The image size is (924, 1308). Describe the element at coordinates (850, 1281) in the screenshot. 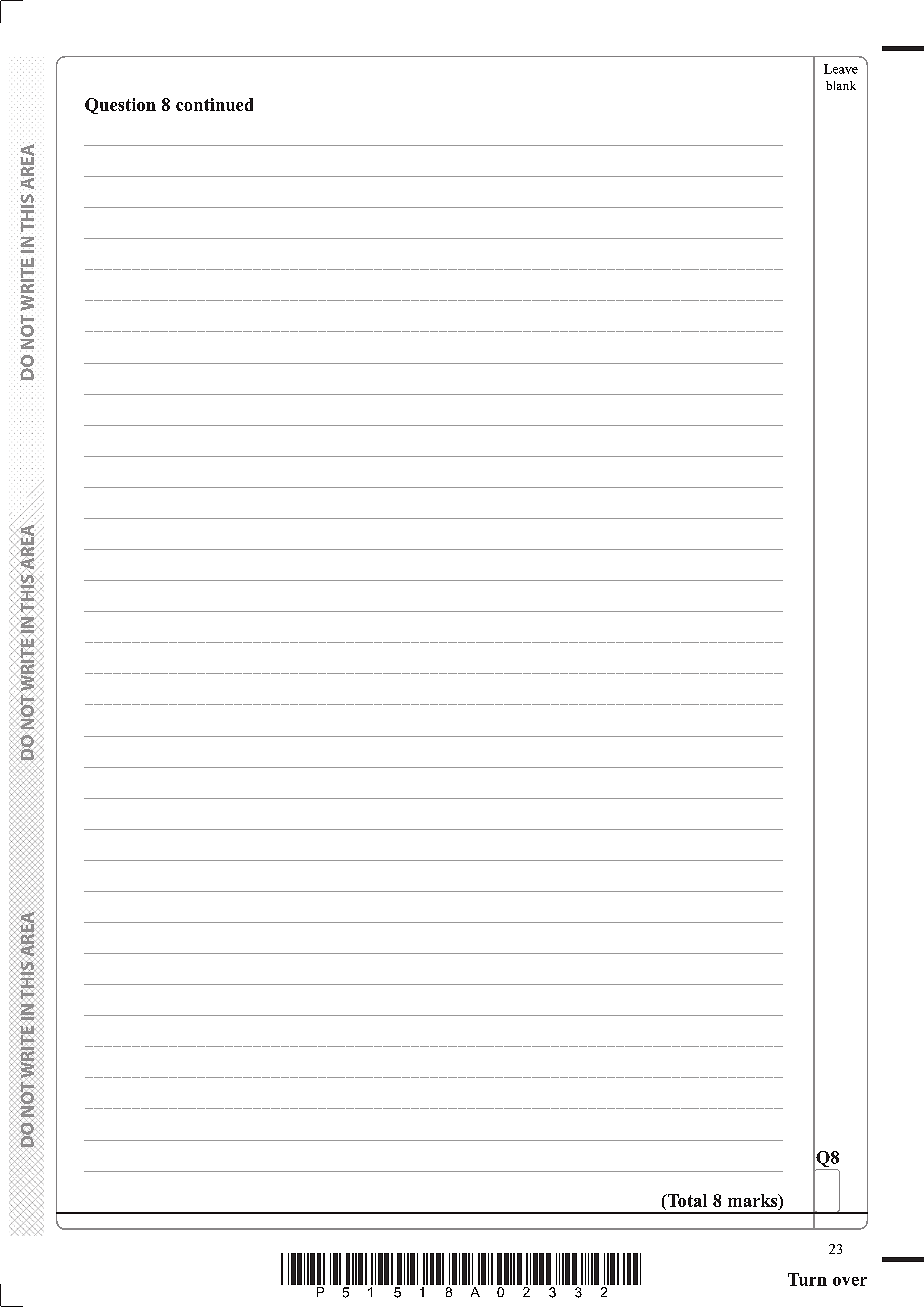

I see `over` at that location.
